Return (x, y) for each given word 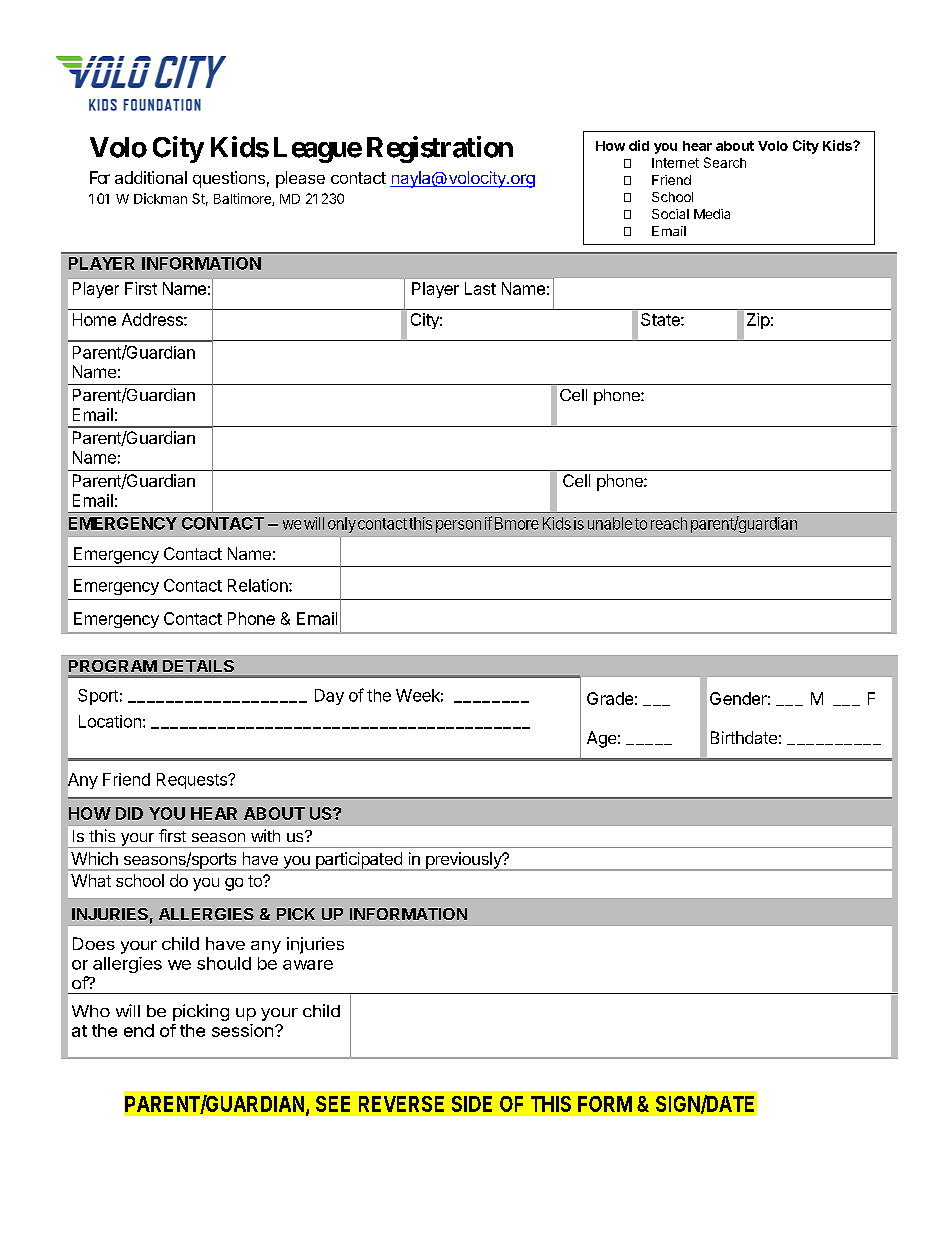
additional (151, 177)
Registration (440, 149)
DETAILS (198, 666)
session (244, 1030)
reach (669, 523)
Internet (675, 163)
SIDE (472, 1104)
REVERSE (401, 1104)
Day (329, 697)
